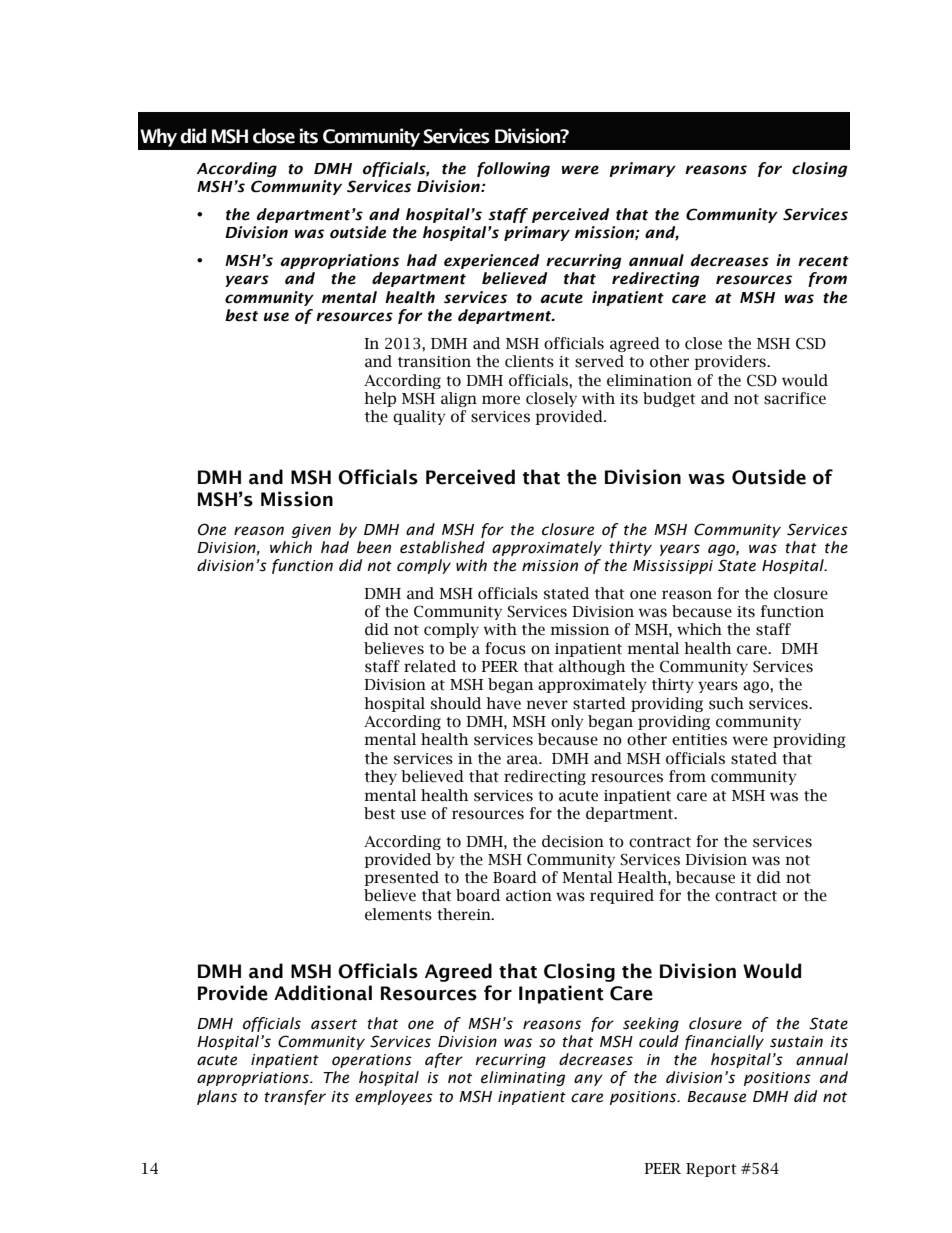 This page has height=1233, width=952. I want to click on Why, so click(158, 137).
